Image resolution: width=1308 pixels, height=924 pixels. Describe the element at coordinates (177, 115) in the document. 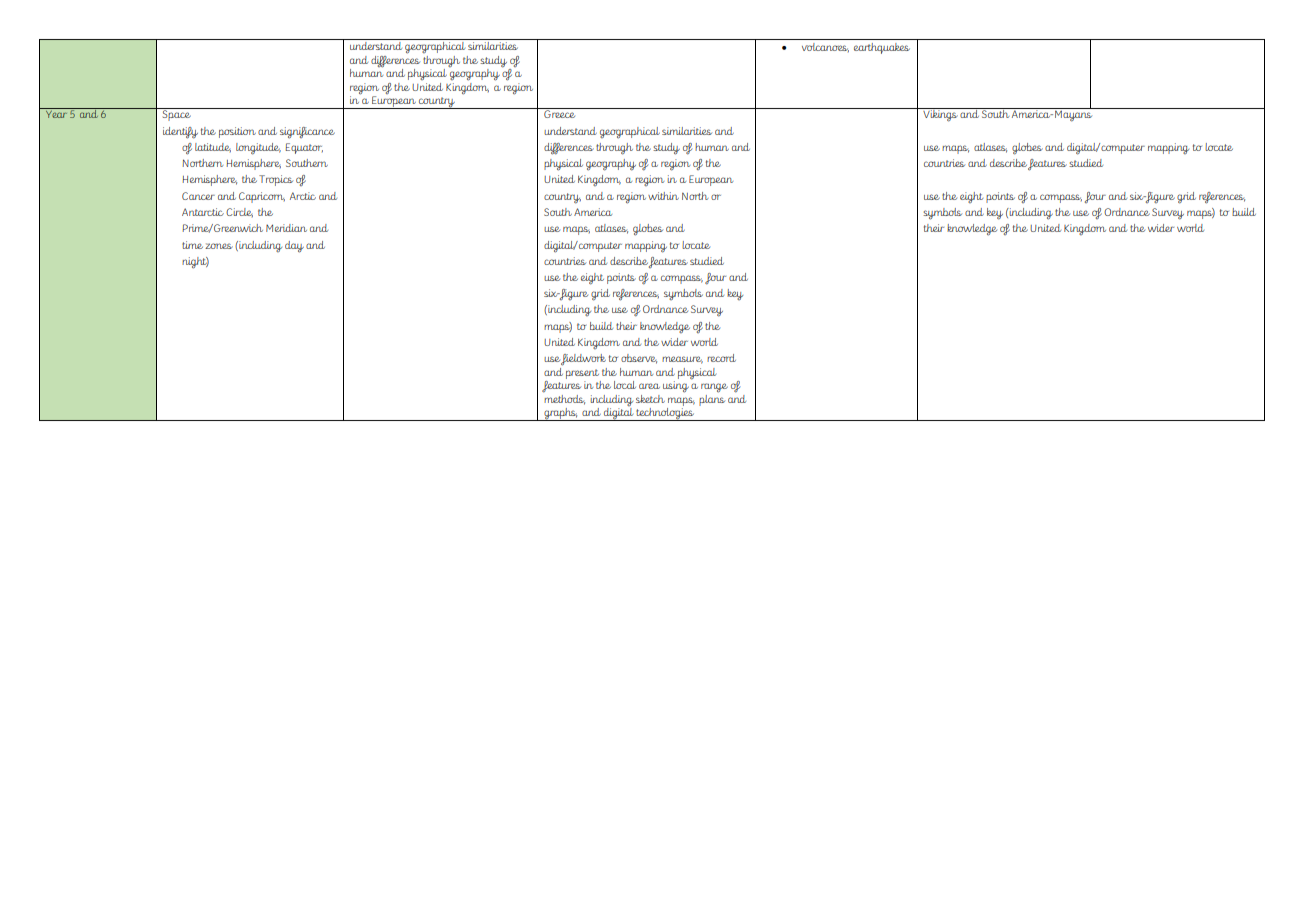

I see `Space` at that location.
